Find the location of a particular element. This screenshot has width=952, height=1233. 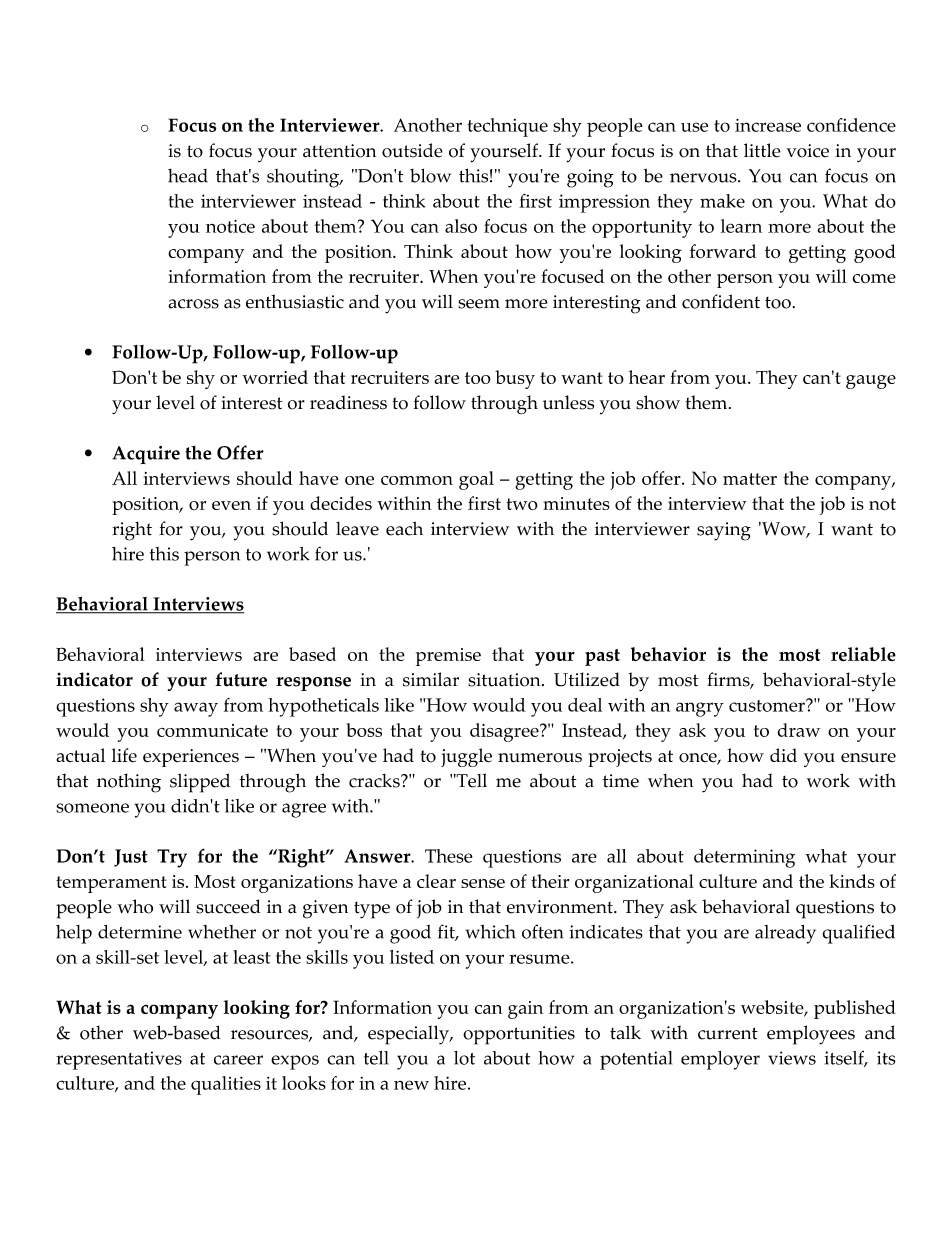

customer is located at coordinates (768, 705).
